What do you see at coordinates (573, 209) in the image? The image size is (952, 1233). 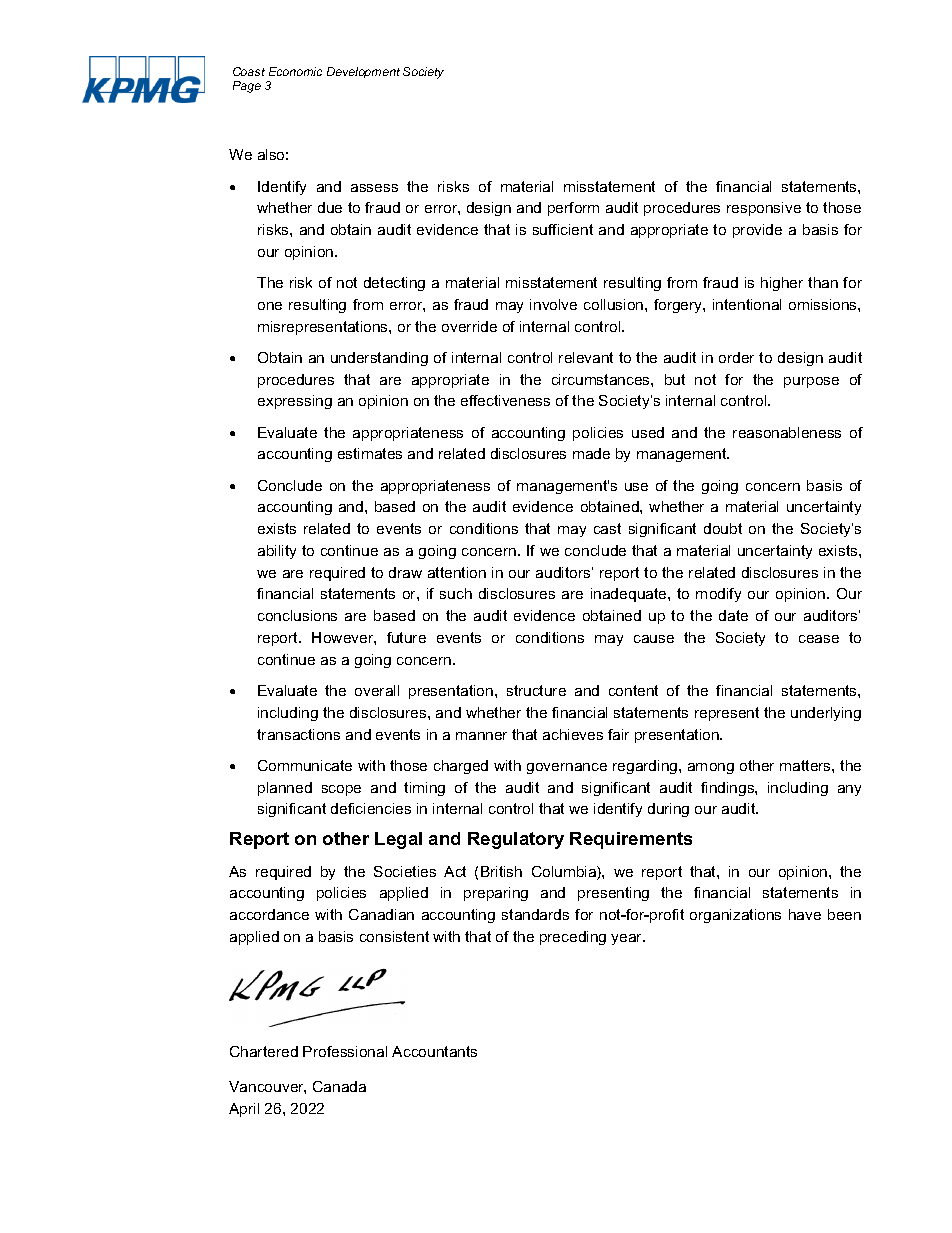 I see `perform` at bounding box center [573, 209].
